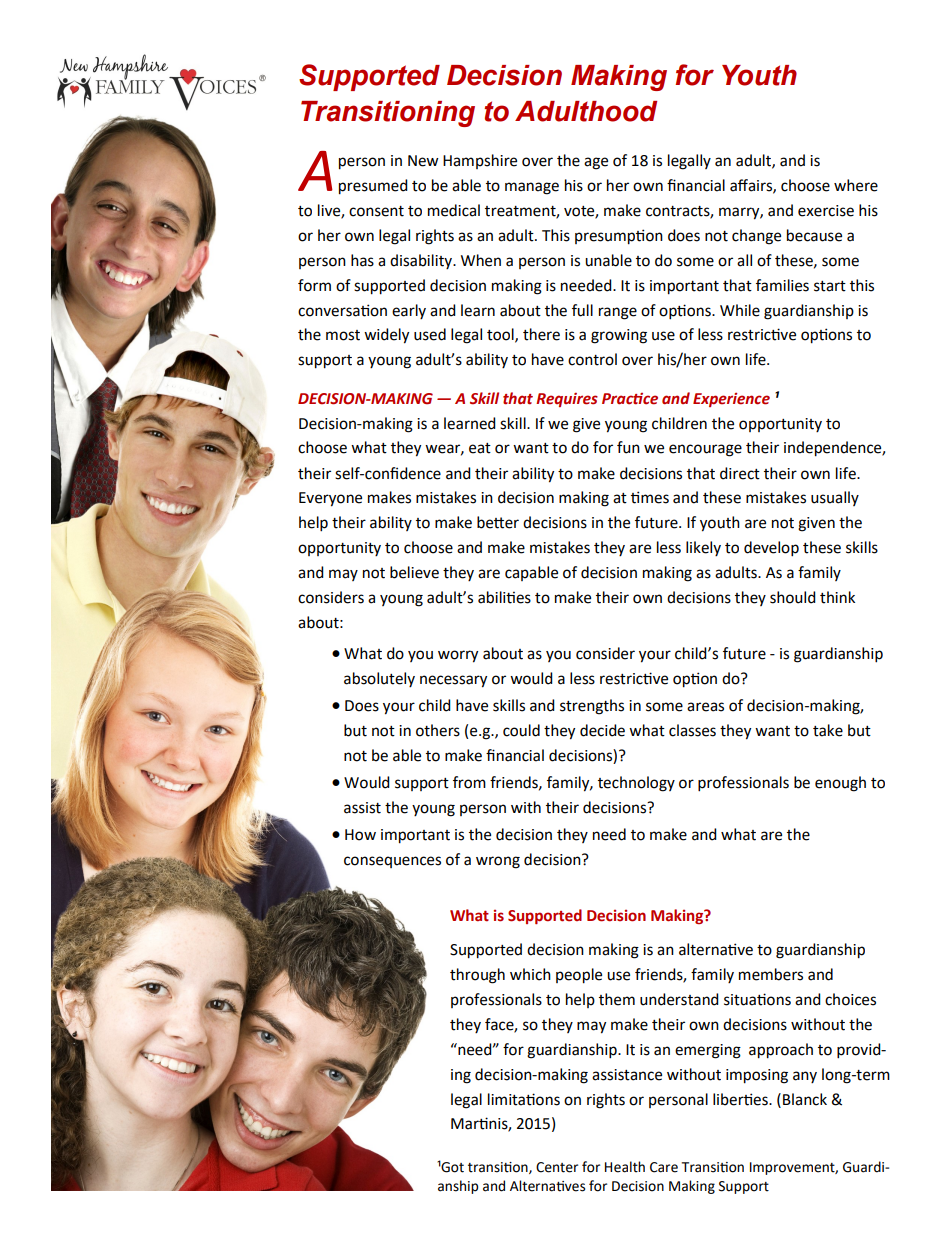 The height and width of the page is (1233, 952). What do you see at coordinates (840, 784) in the page?
I see `enough` at bounding box center [840, 784].
